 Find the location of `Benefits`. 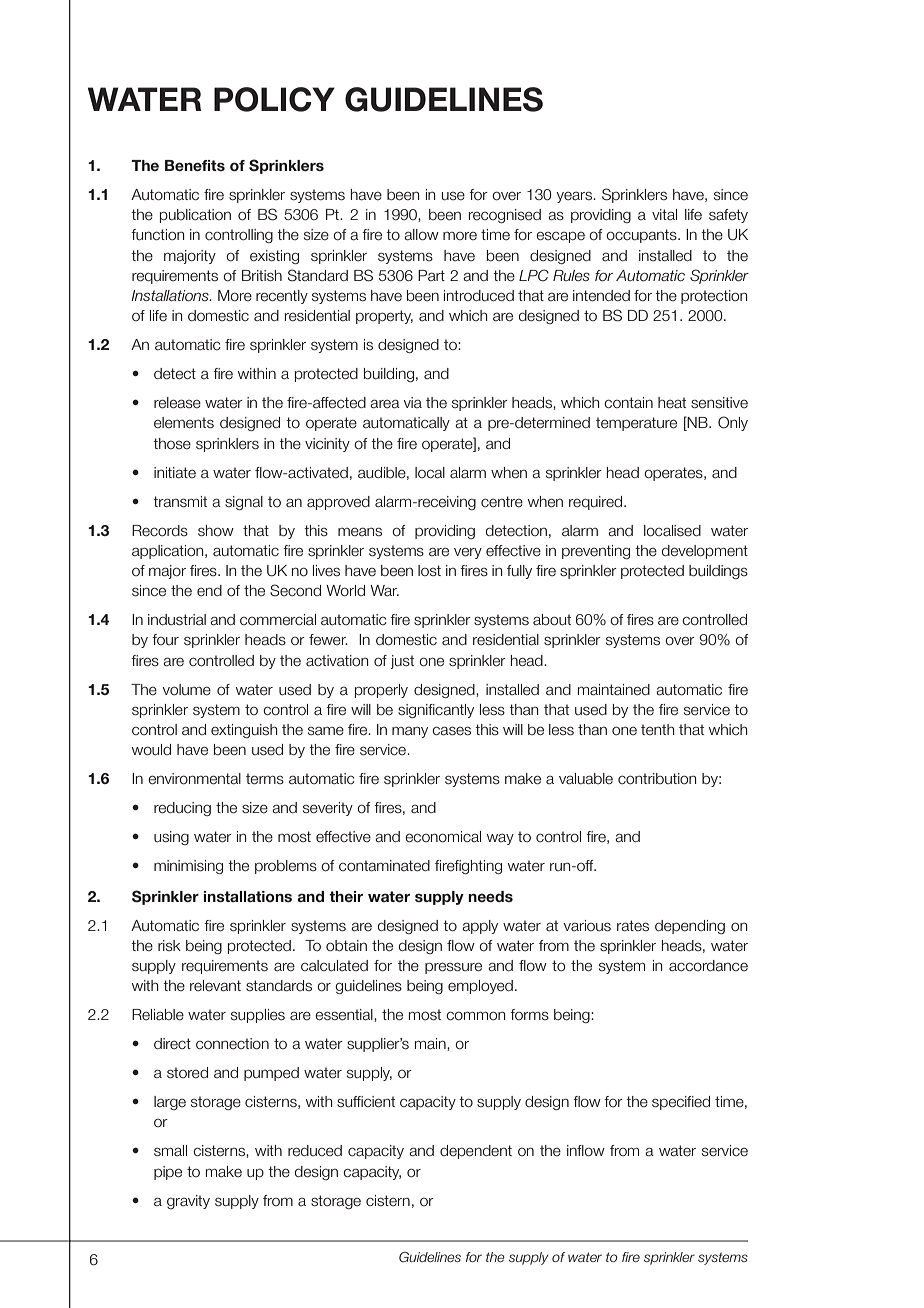

Benefits is located at coordinates (195, 165).
